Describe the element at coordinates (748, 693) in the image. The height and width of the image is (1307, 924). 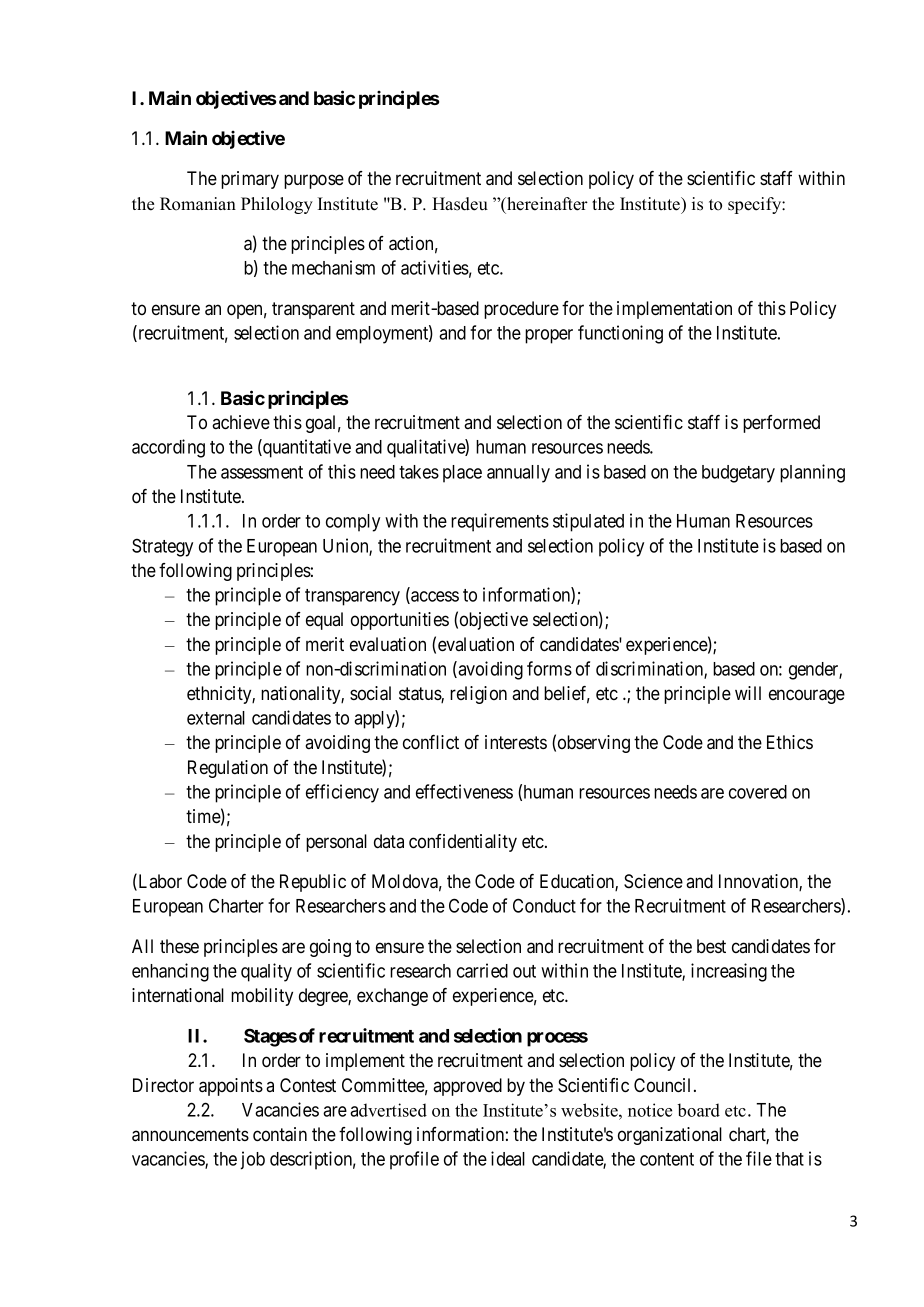
I see `will` at that location.
